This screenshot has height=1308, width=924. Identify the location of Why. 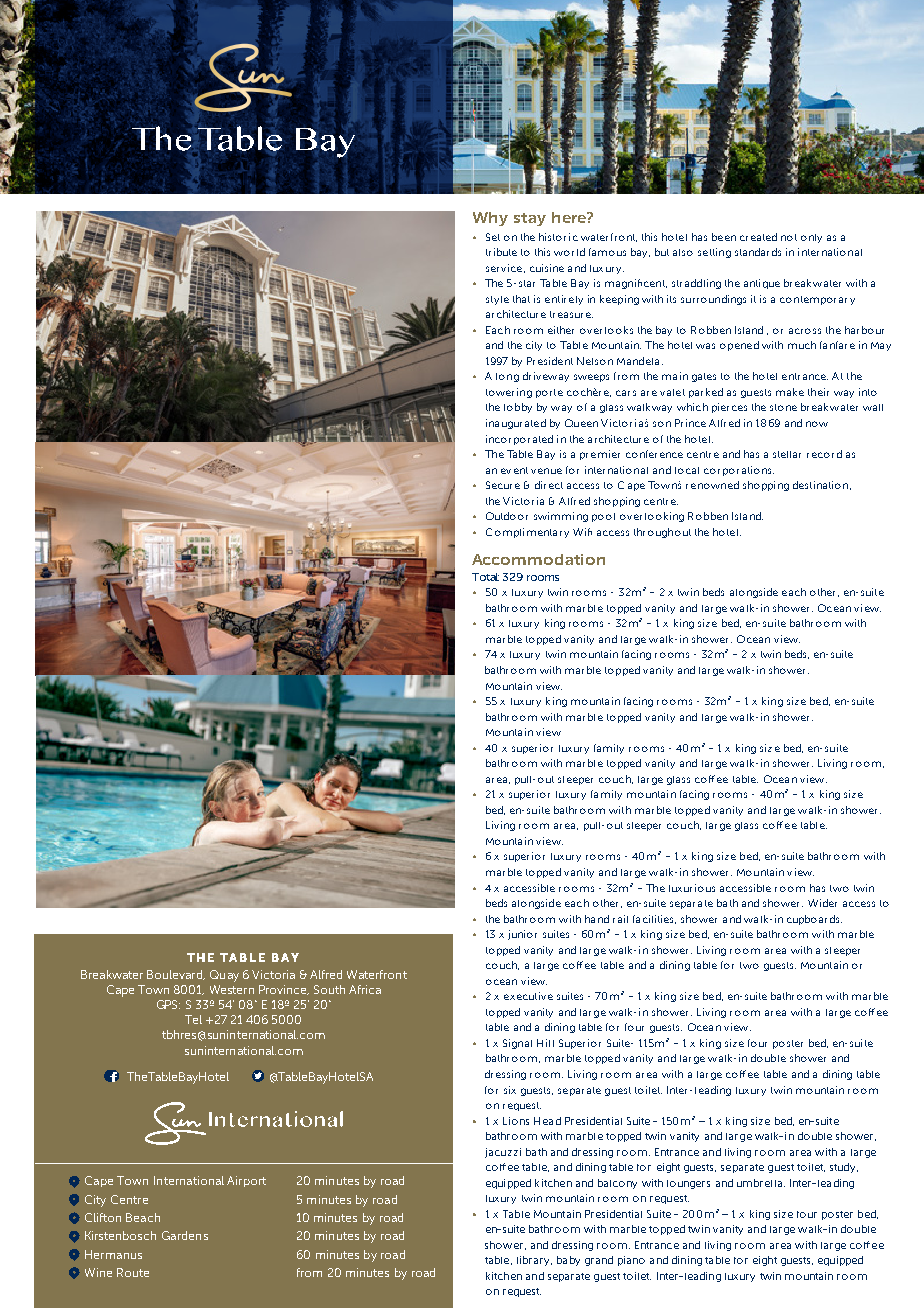
(490, 219).
